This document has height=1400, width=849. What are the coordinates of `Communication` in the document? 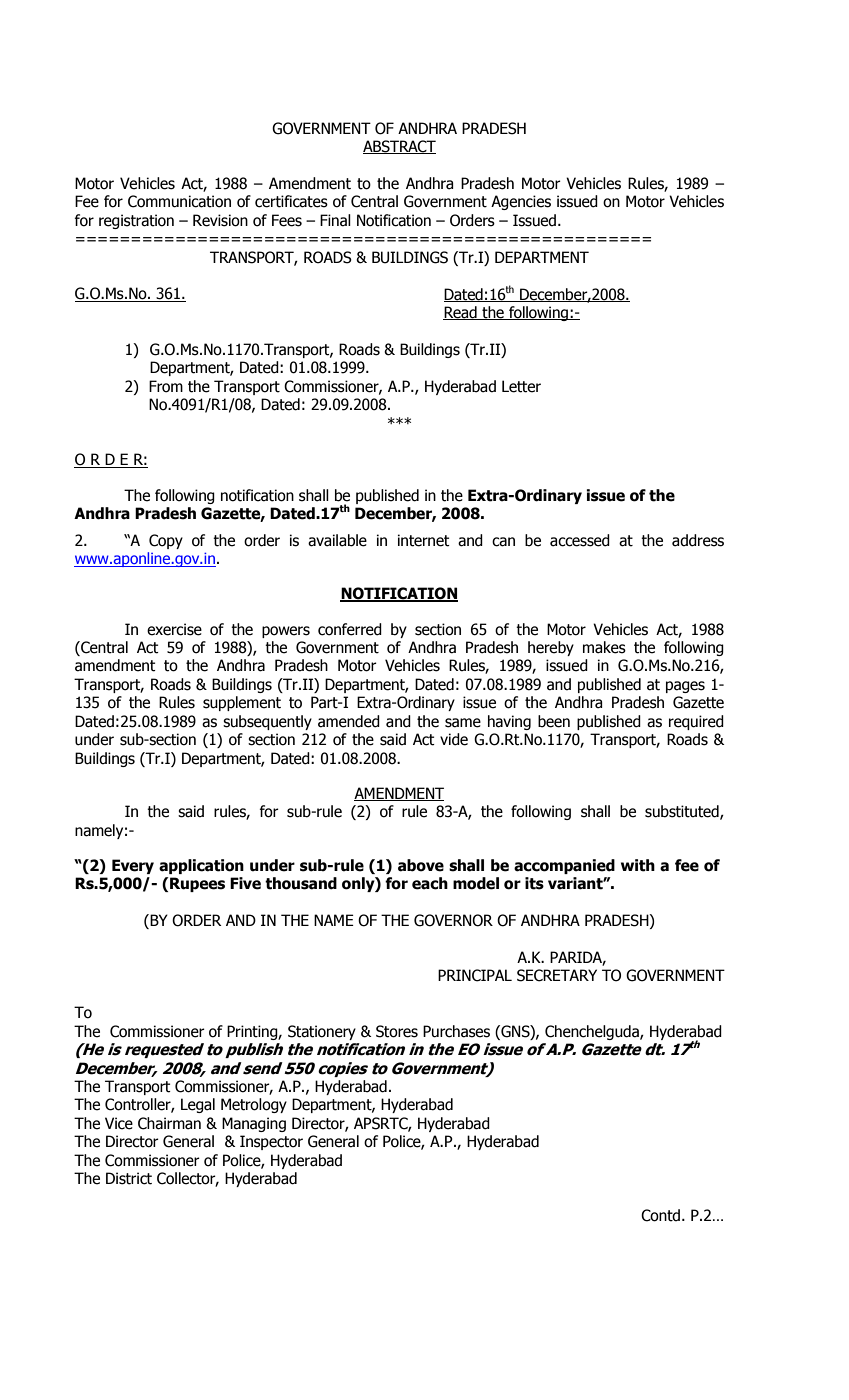 It's located at (179, 201).
